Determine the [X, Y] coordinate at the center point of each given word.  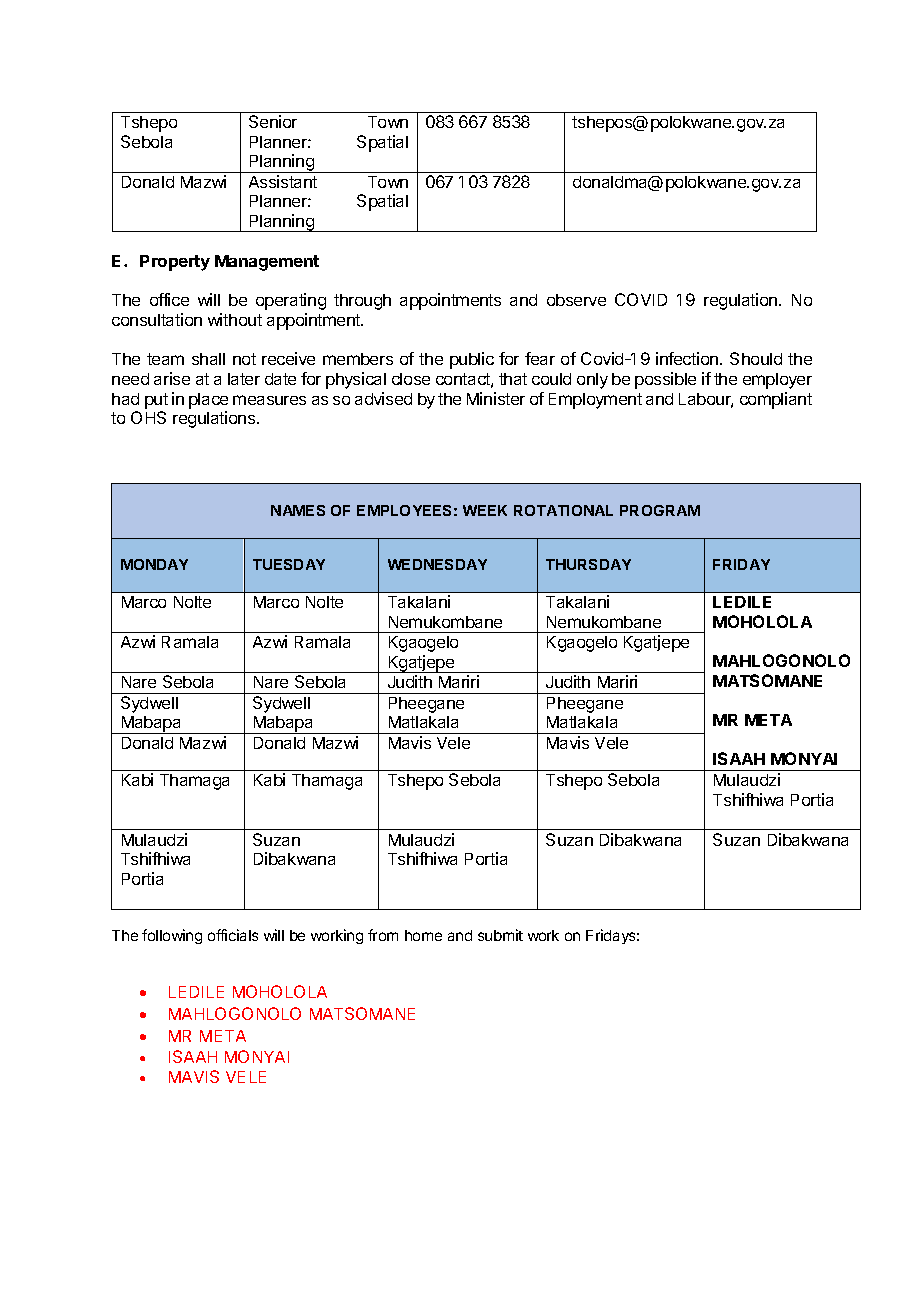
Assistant [283, 181]
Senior [273, 121]
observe [576, 300]
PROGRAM [660, 510]
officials [233, 935]
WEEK [485, 510]
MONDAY [154, 564]
